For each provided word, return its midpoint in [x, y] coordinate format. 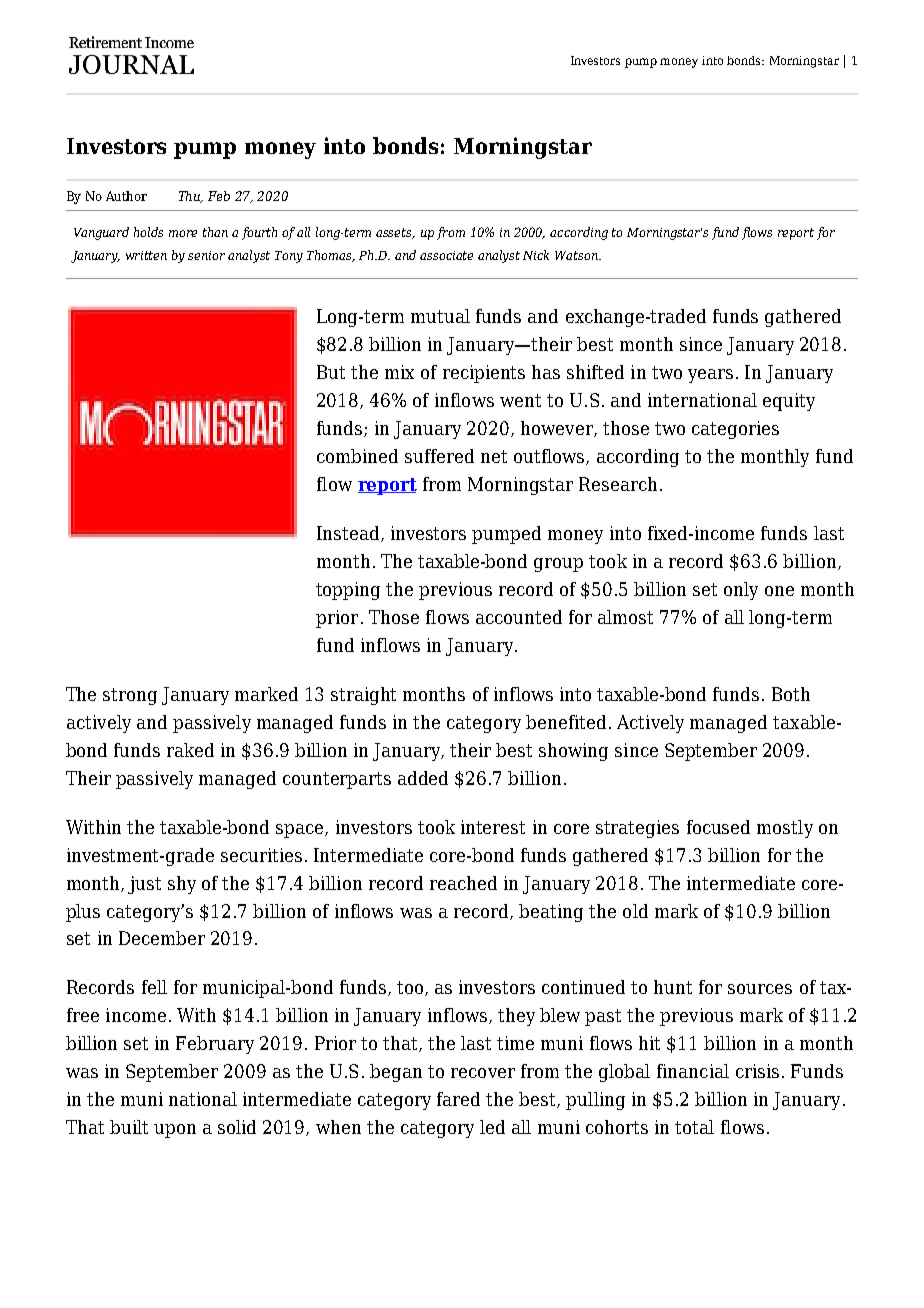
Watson [577, 255]
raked [190, 750]
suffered [439, 456]
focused [718, 827]
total [694, 1127]
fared [458, 1099]
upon [175, 1131]
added [423, 778]
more [183, 233]
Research [618, 484]
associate [446, 255]
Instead [349, 534]
